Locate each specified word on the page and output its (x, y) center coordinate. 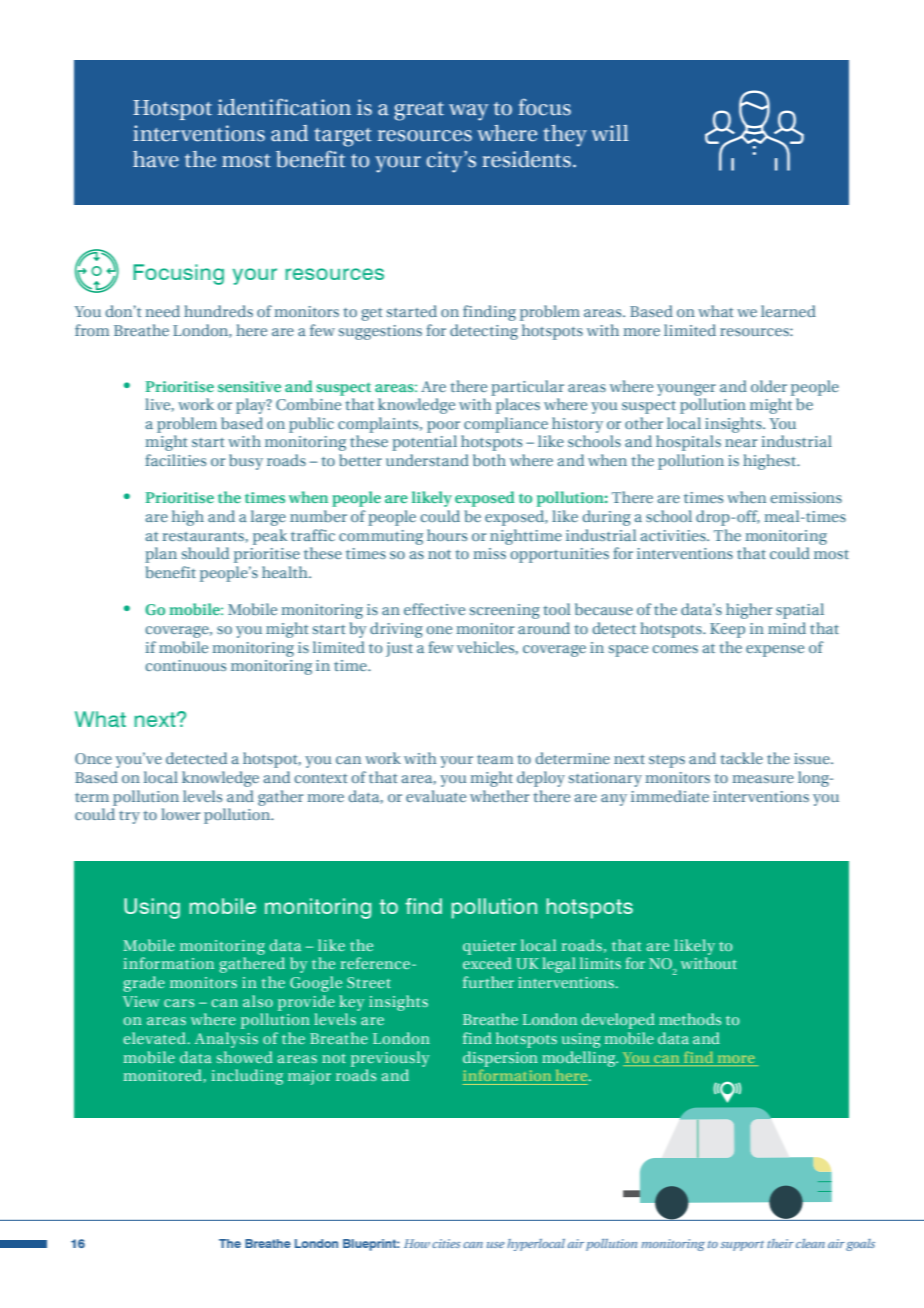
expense (775, 651)
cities (446, 1243)
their (780, 1243)
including (247, 1077)
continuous (185, 665)
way (468, 112)
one (439, 630)
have (156, 159)
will (610, 133)
